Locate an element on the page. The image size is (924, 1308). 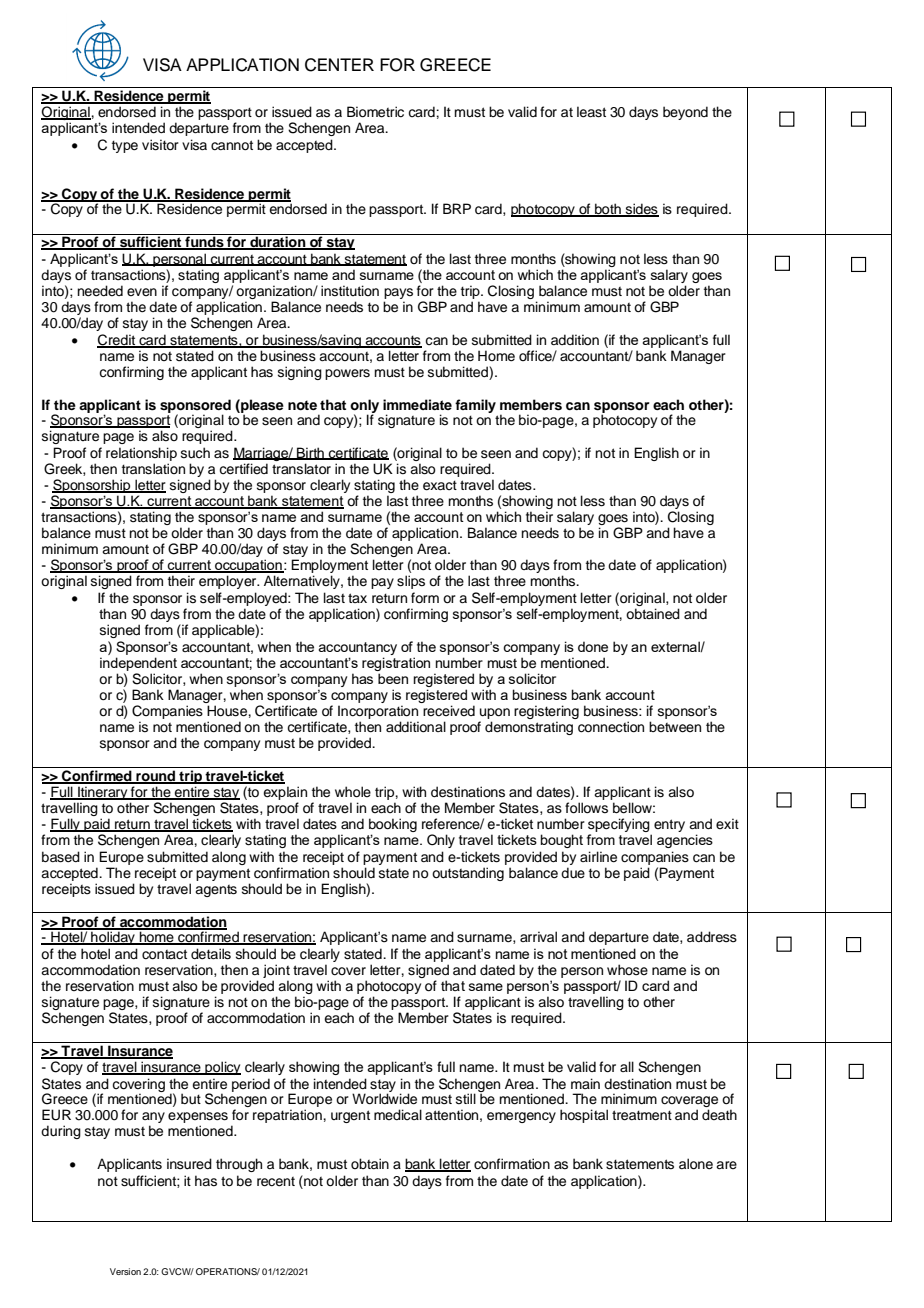
Version is located at coordinates (125, 1271).
